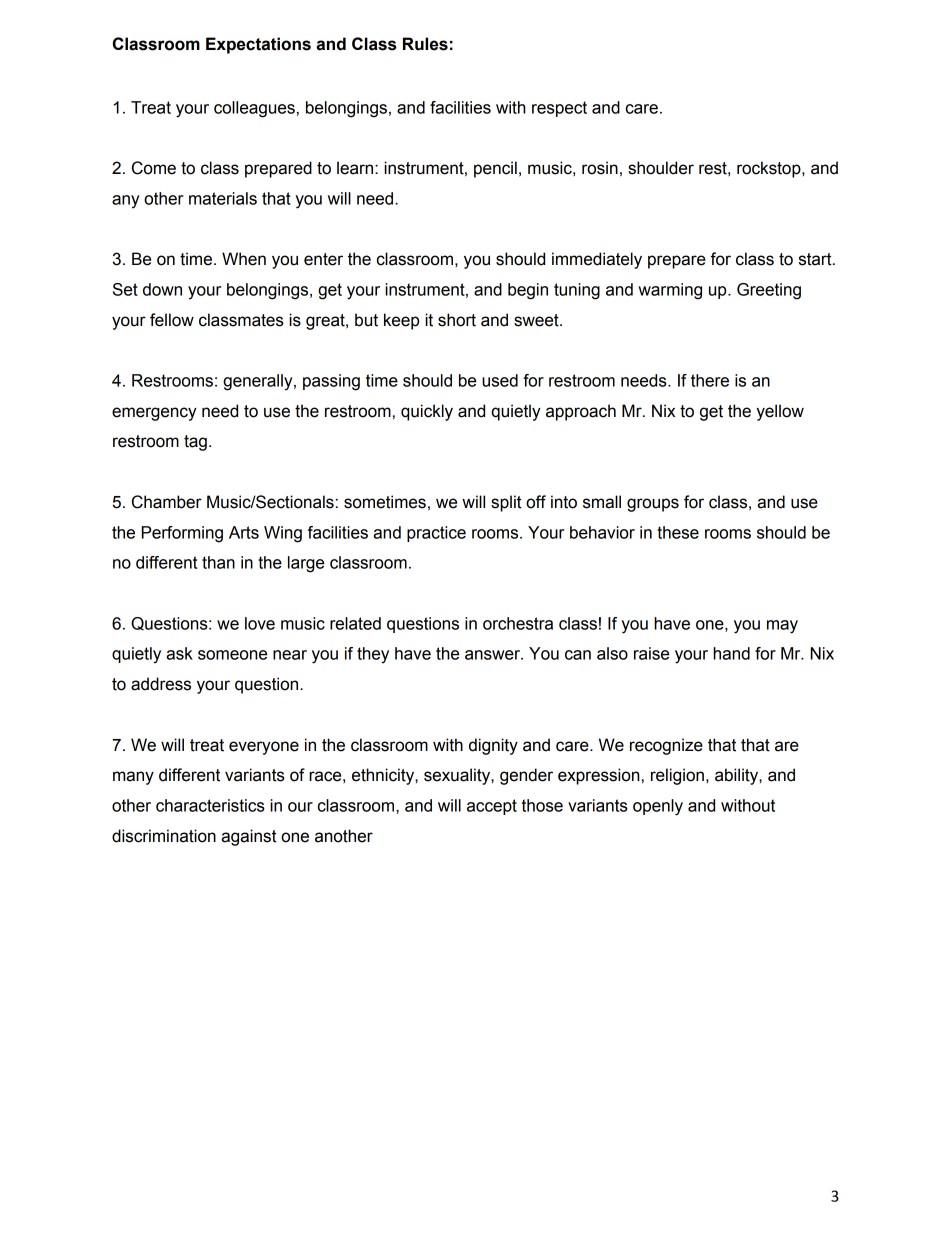 This page has height=1233, width=952. What do you see at coordinates (457, 320) in the page?
I see `short` at bounding box center [457, 320].
